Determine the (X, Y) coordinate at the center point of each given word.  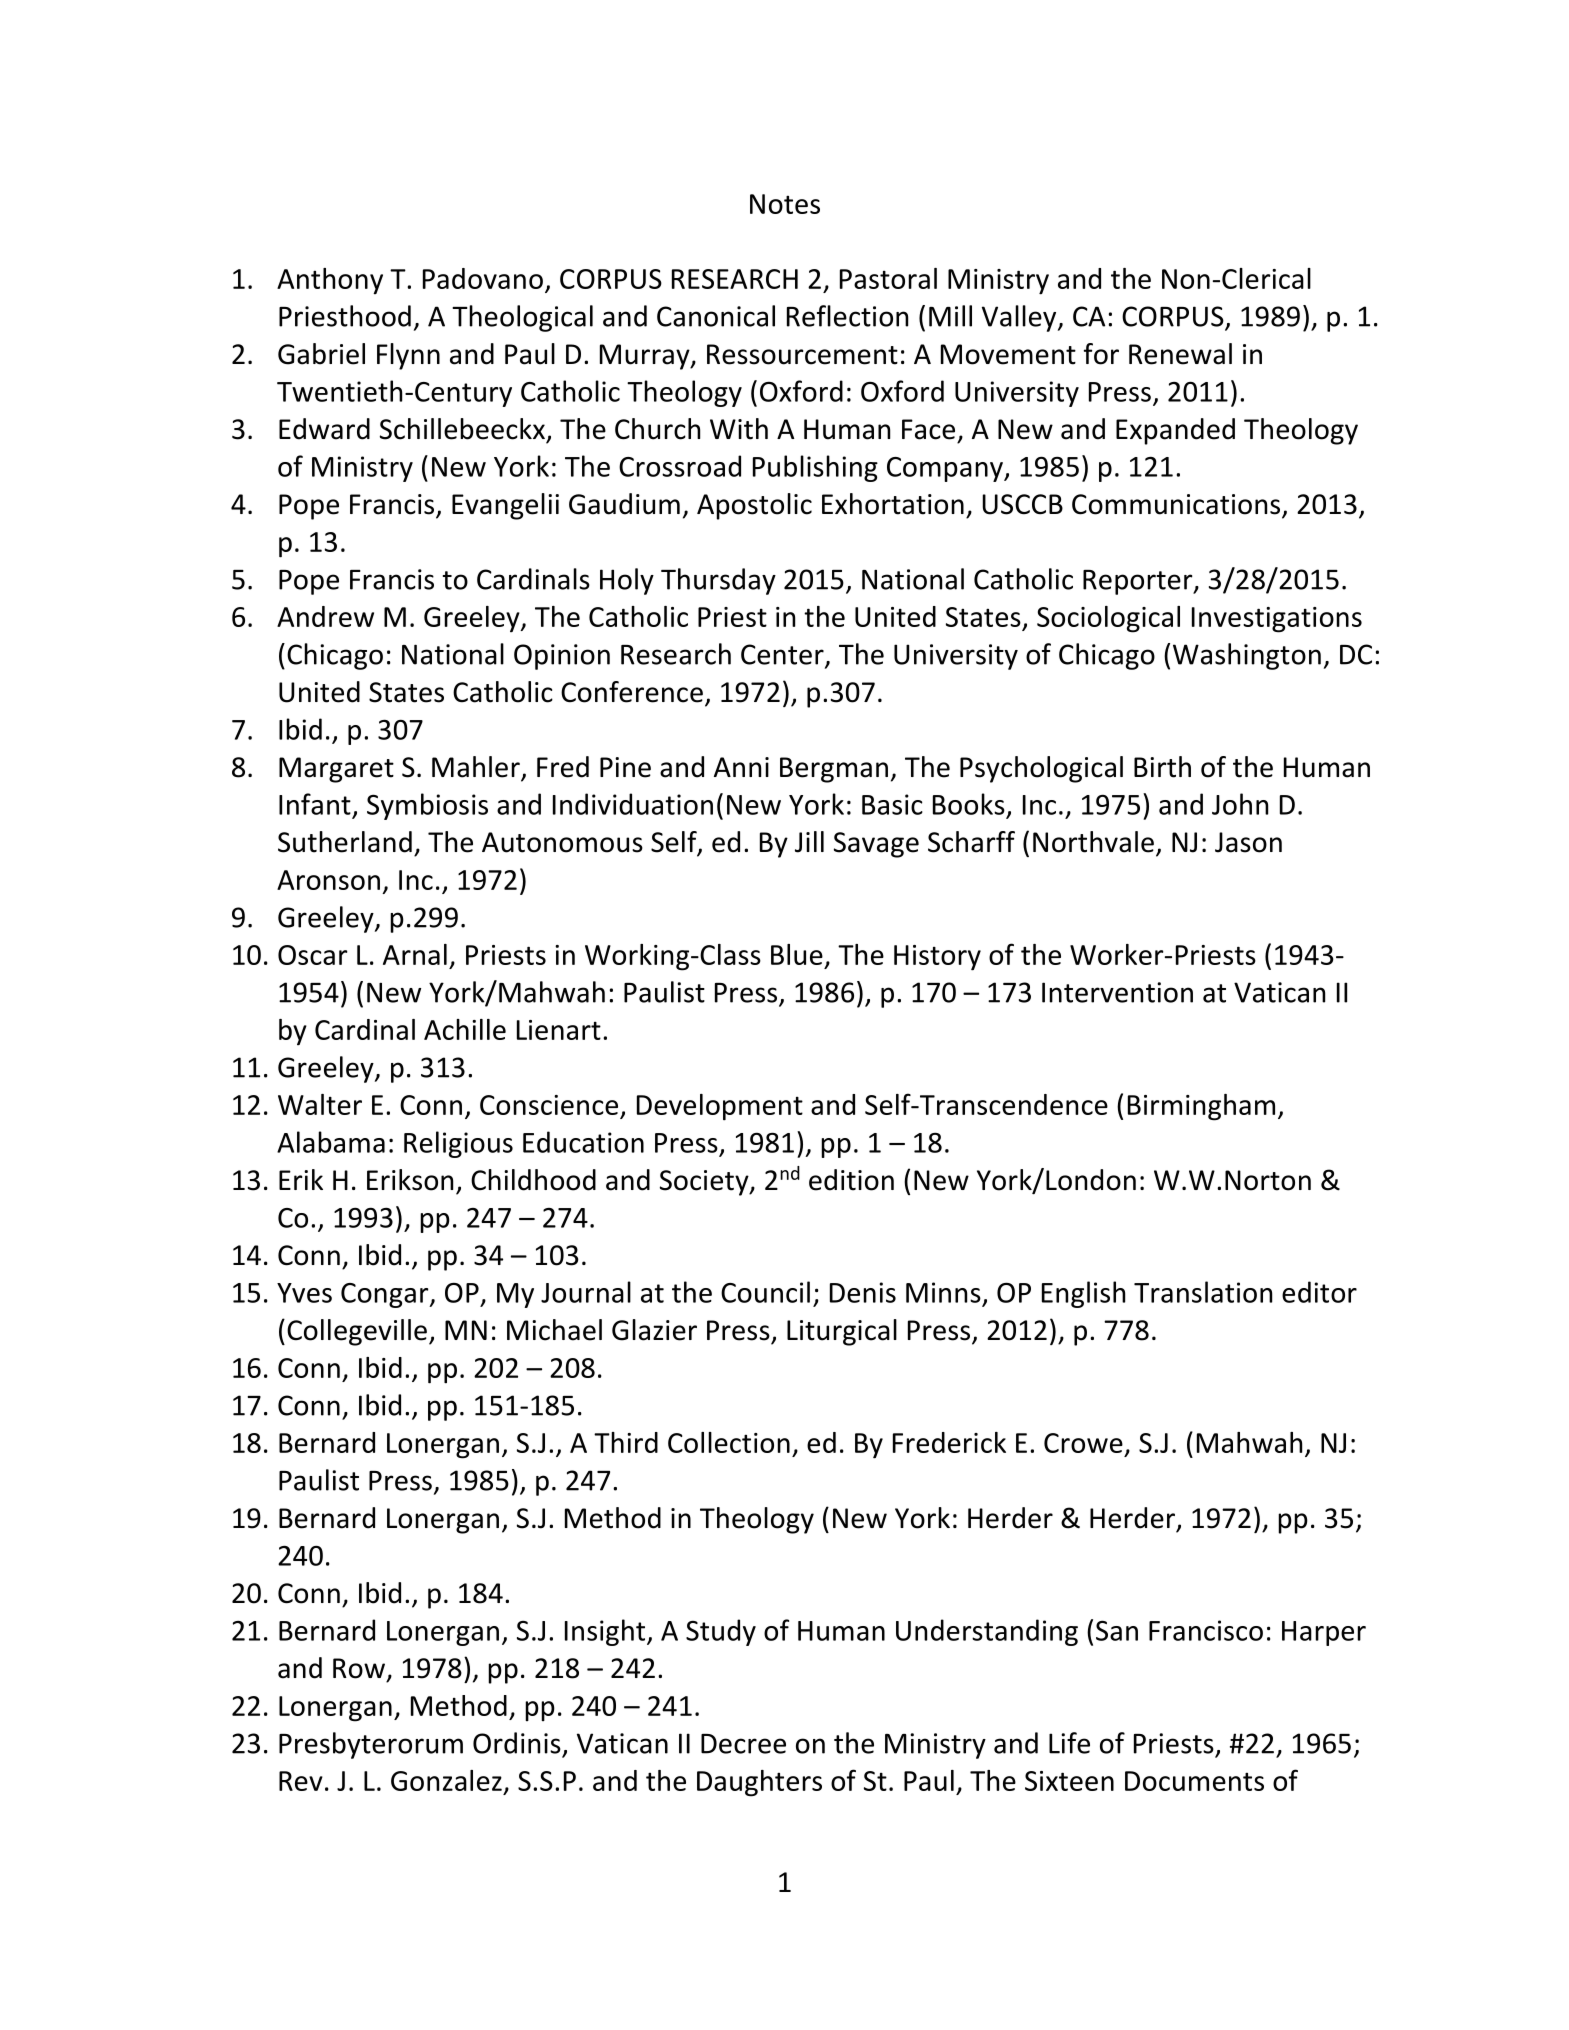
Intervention (1117, 992)
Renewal (1180, 354)
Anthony (330, 281)
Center (783, 655)
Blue (797, 954)
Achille (465, 1029)
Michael (554, 1330)
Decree (743, 1744)
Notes (785, 204)
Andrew (325, 616)
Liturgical (842, 1332)
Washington (1247, 656)
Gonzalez (446, 1780)
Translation (1203, 1292)
